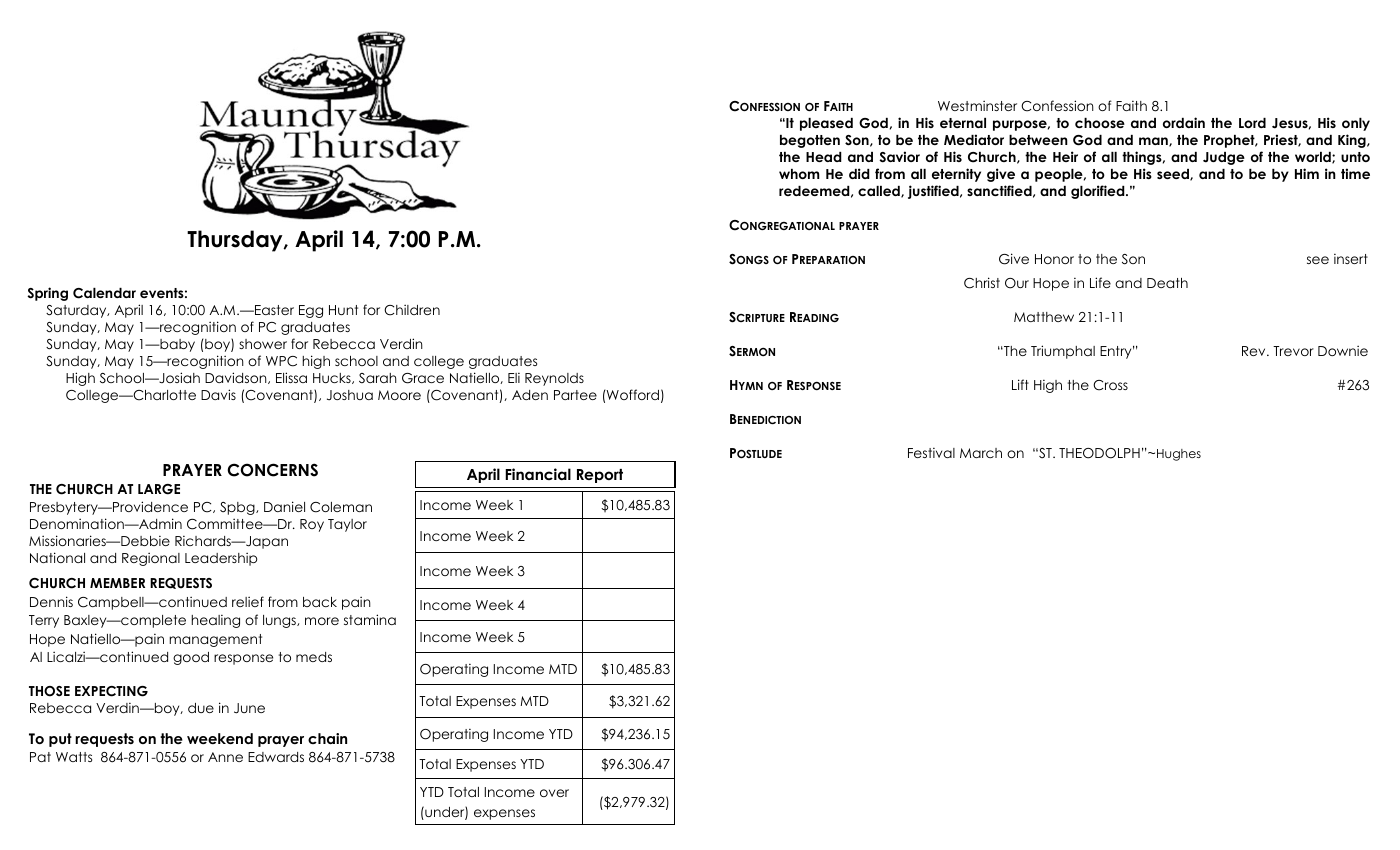  Describe the element at coordinates (1184, 122) in the document. I see `ordain` at that location.
